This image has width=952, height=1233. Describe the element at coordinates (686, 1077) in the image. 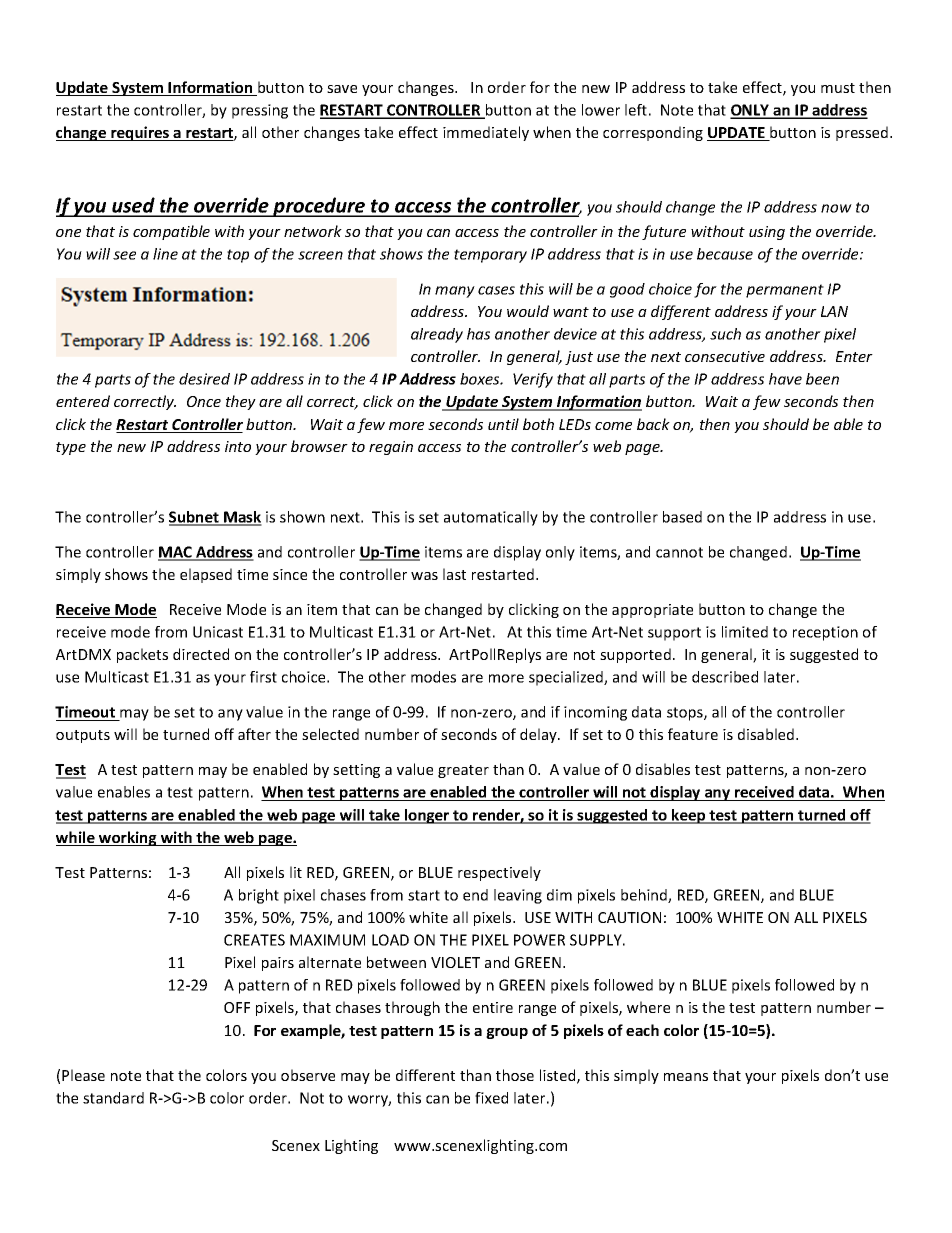

I see `means` at that location.
